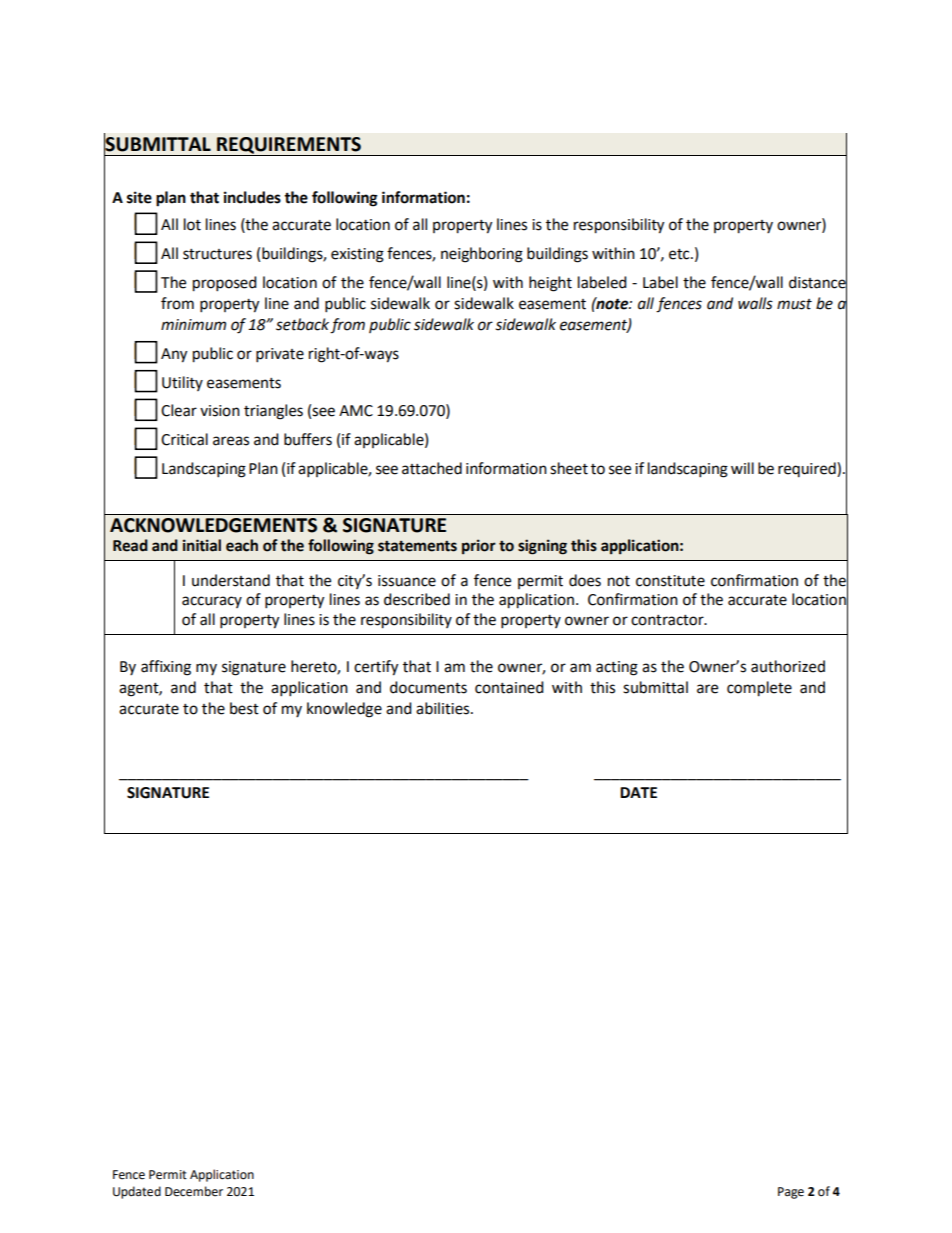 This document has width=952, height=1233. What do you see at coordinates (509, 687) in the document?
I see `contained` at bounding box center [509, 687].
